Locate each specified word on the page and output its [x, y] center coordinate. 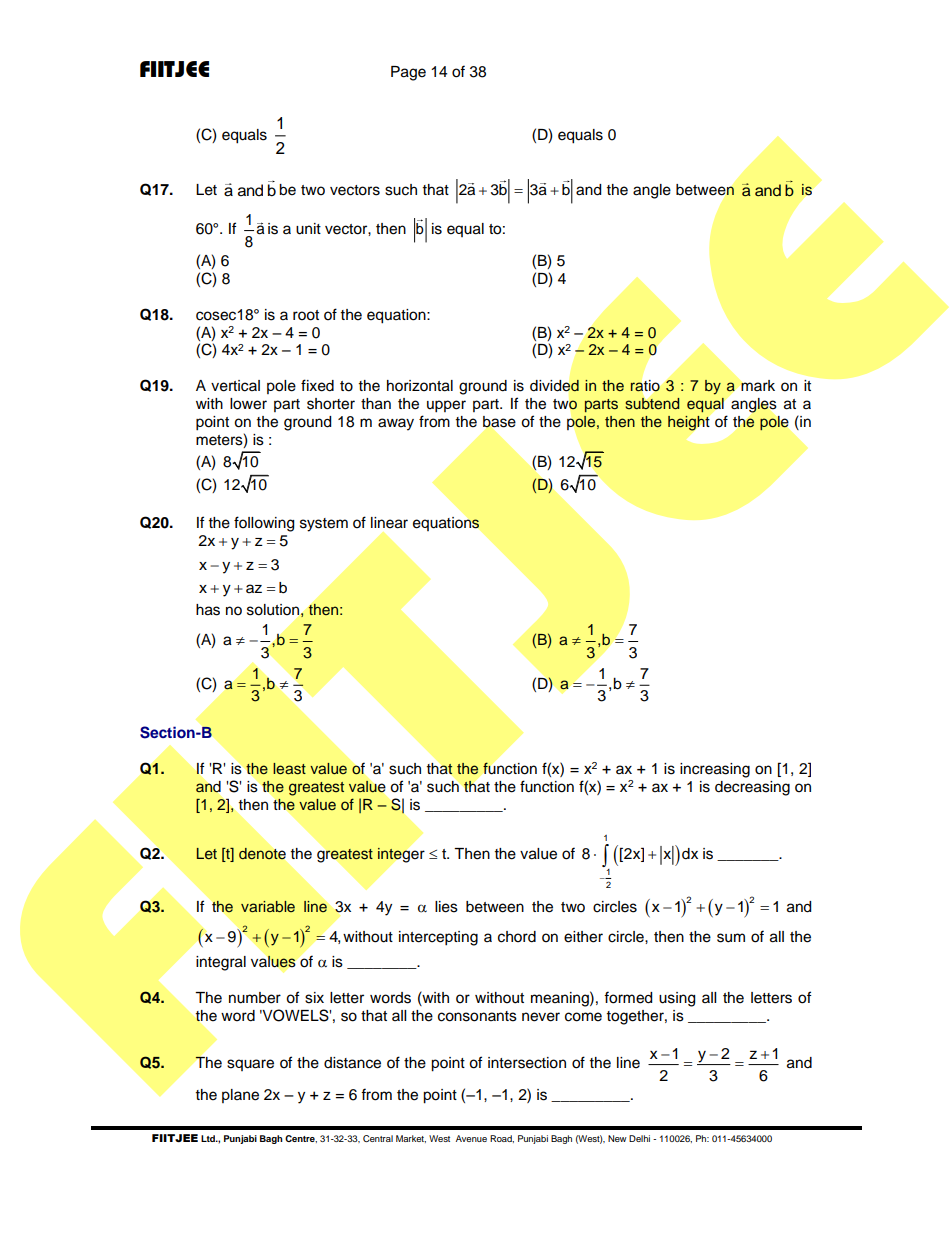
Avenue [471, 1138]
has [208, 610]
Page [408, 73]
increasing [715, 770]
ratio [645, 385]
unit [308, 229]
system [324, 525]
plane [240, 1096]
